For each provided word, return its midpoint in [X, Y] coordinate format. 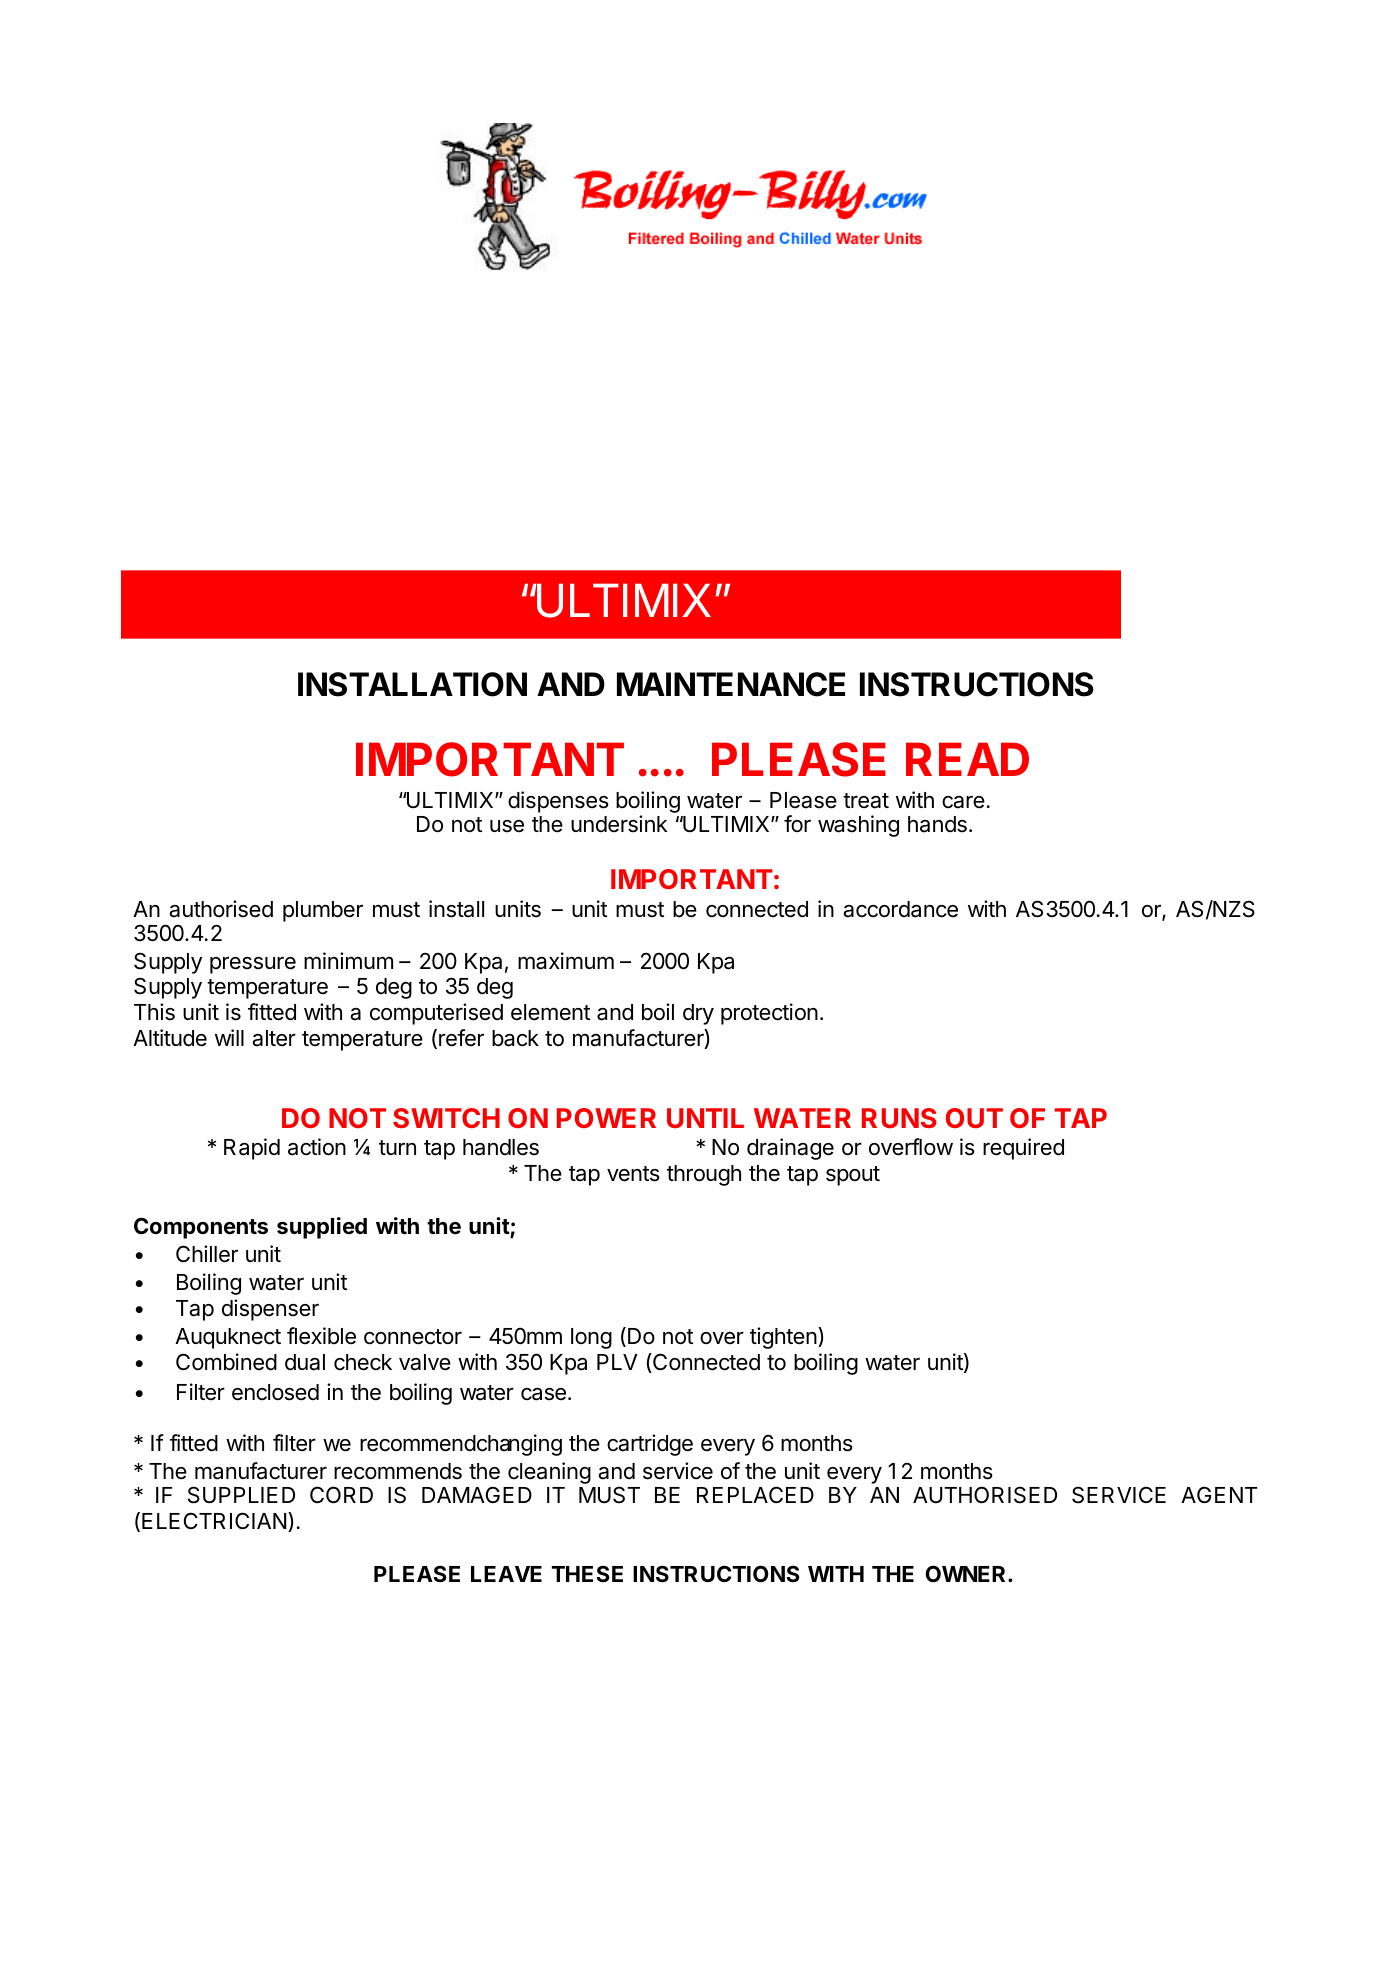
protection [769, 1014]
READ [967, 759]
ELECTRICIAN [214, 1520]
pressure [253, 965]
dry [698, 1014]
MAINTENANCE [731, 684]
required [1023, 1149]
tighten [783, 1338]
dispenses [558, 802]
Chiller [207, 1254]
